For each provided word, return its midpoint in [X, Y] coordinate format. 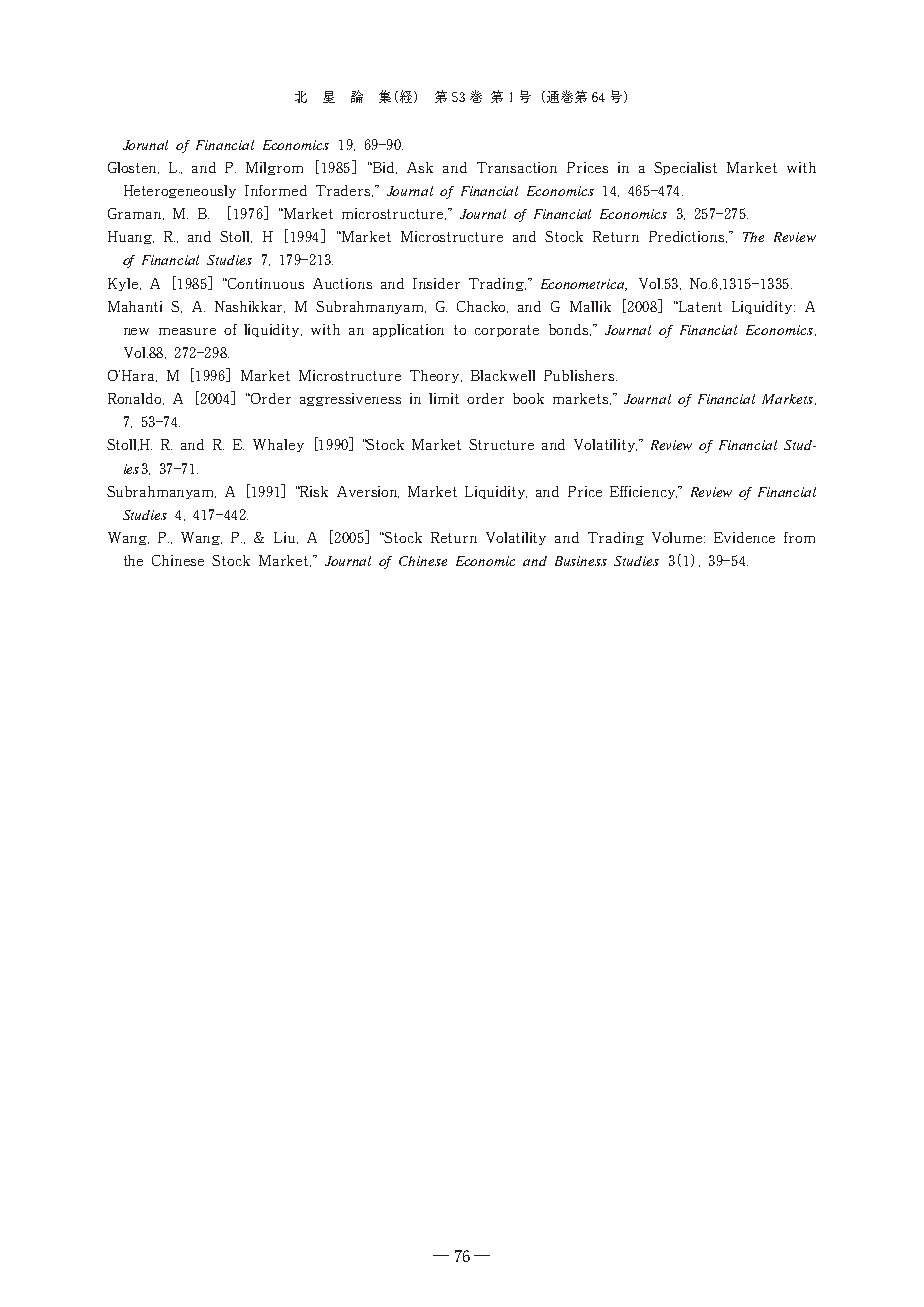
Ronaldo [136, 399]
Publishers [580, 375]
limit [444, 398]
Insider [436, 283]
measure [187, 331]
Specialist [685, 168]
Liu [286, 538]
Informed [276, 190]
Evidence [744, 537]
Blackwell [503, 375]
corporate [507, 331]
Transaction [517, 167]
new [136, 331]
